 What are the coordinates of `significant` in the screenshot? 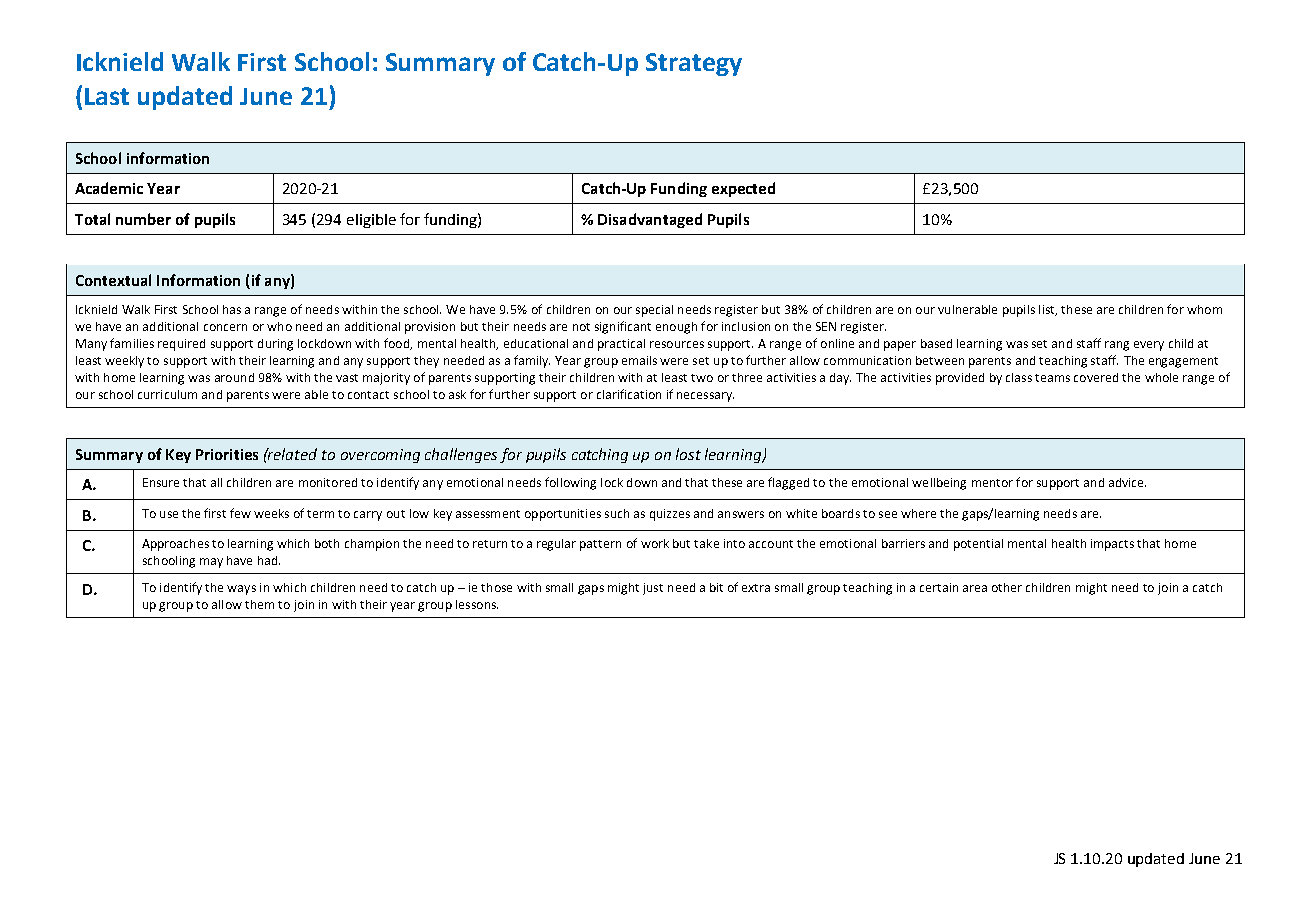 It's located at (623, 327).
